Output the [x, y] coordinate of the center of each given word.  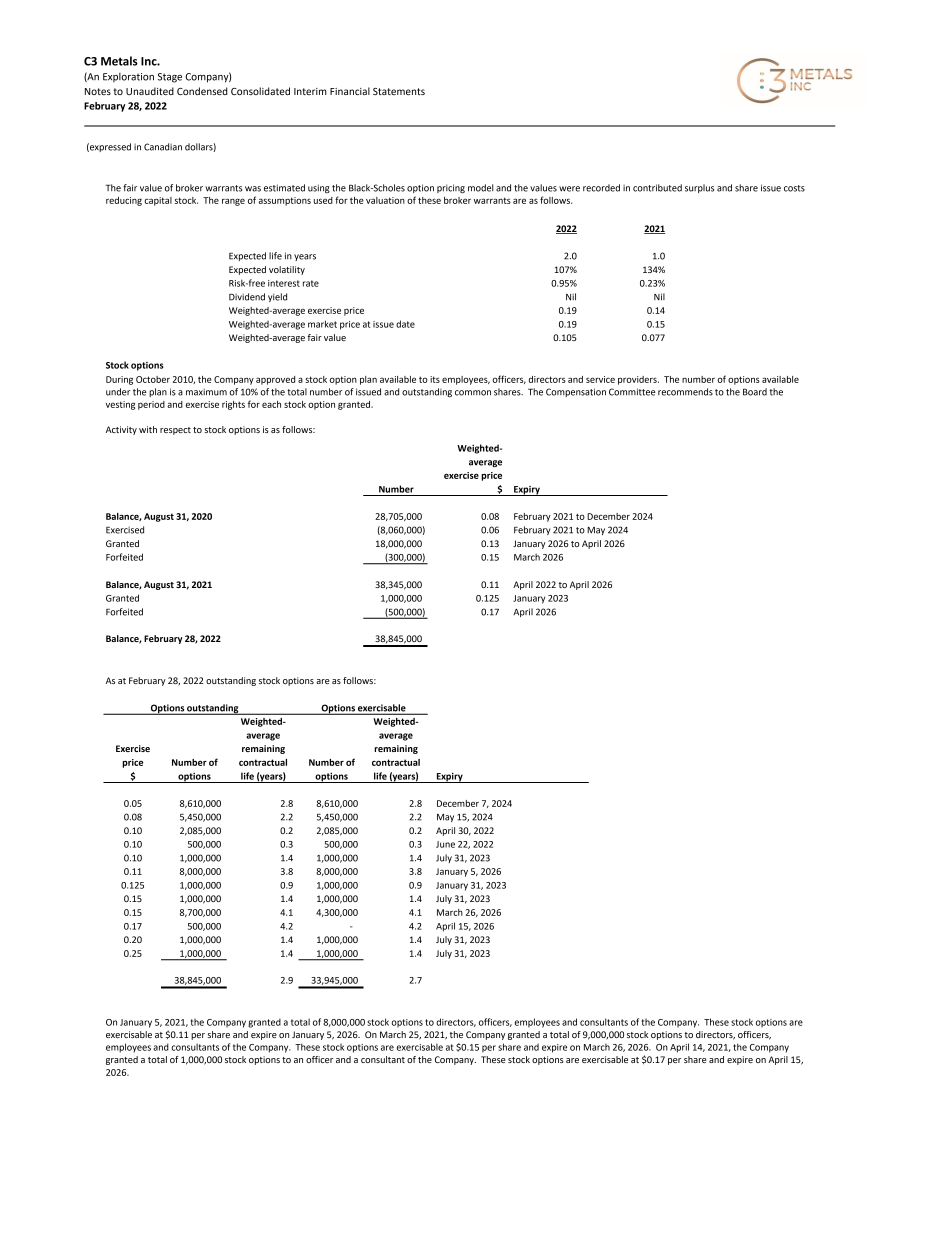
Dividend [247, 297]
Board [755, 392]
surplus [699, 188]
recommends [685, 392]
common [473, 393]
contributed [657, 188]
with [148, 429]
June [445, 844]
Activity [121, 430]
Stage [170, 78]
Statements [399, 91]
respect [175, 431]
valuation [385, 200]
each [271, 404]
